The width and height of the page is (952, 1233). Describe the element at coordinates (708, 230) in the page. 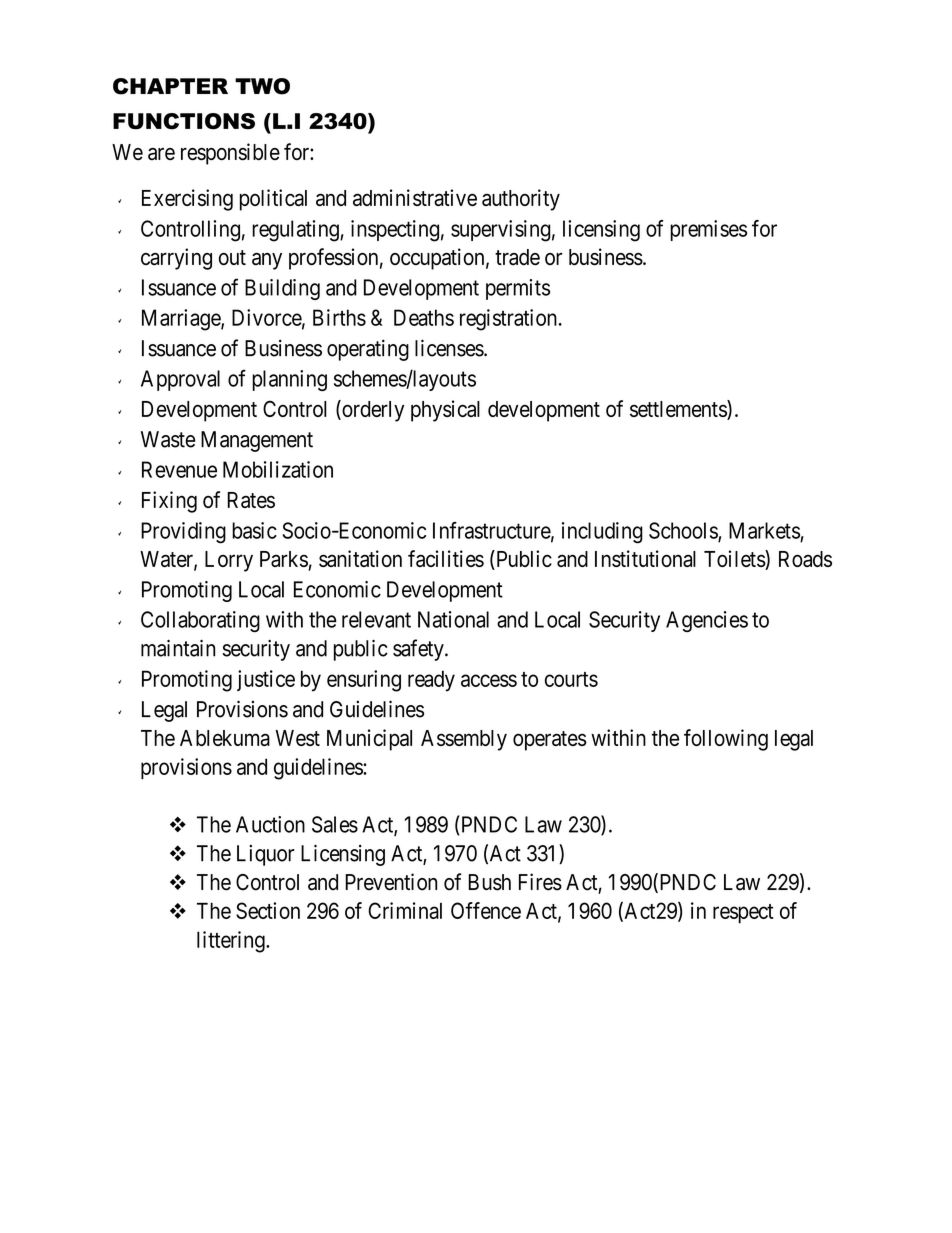

I see `premises` at that location.
